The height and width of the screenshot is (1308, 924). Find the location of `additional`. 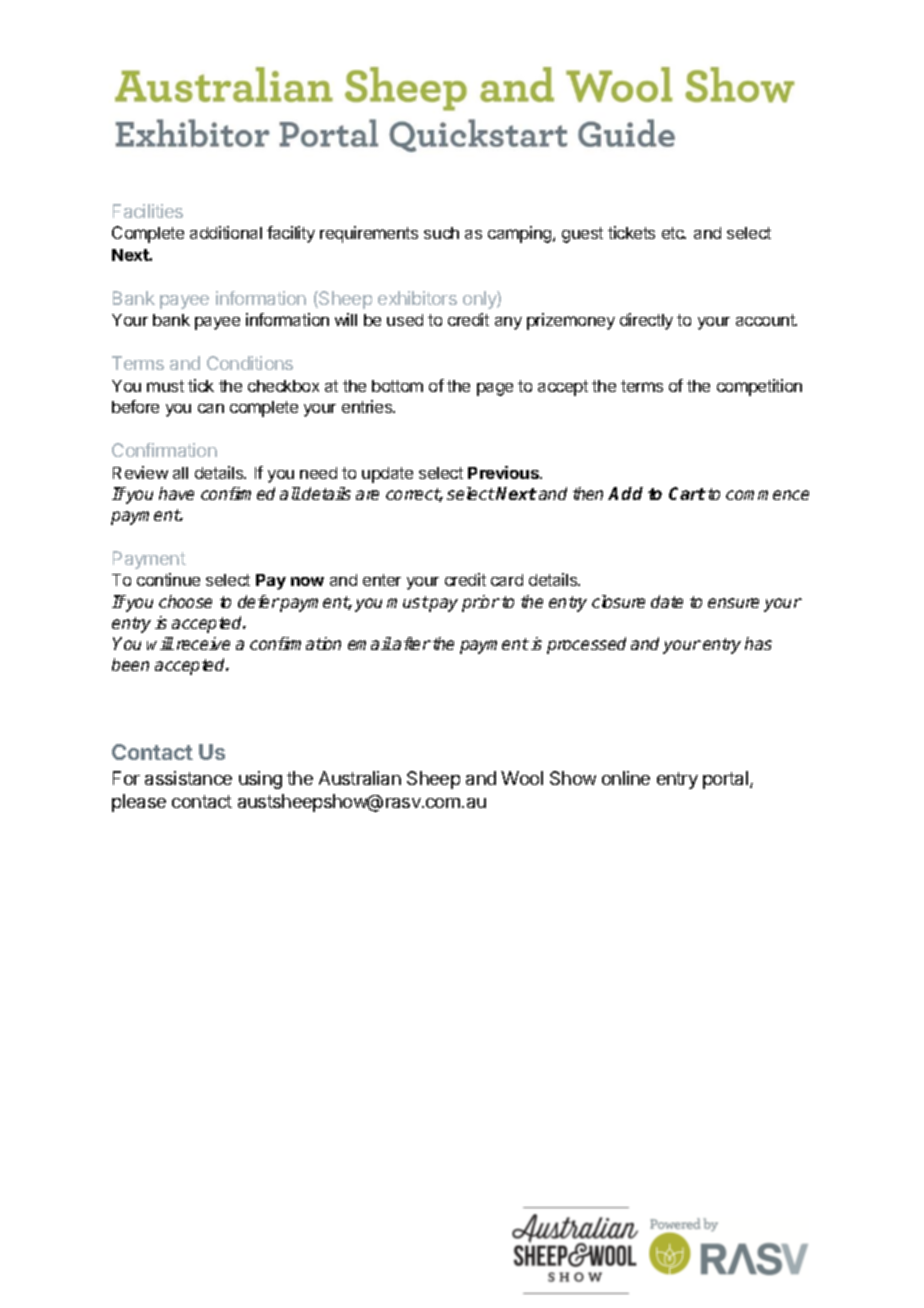

additional is located at coordinates (226, 232).
